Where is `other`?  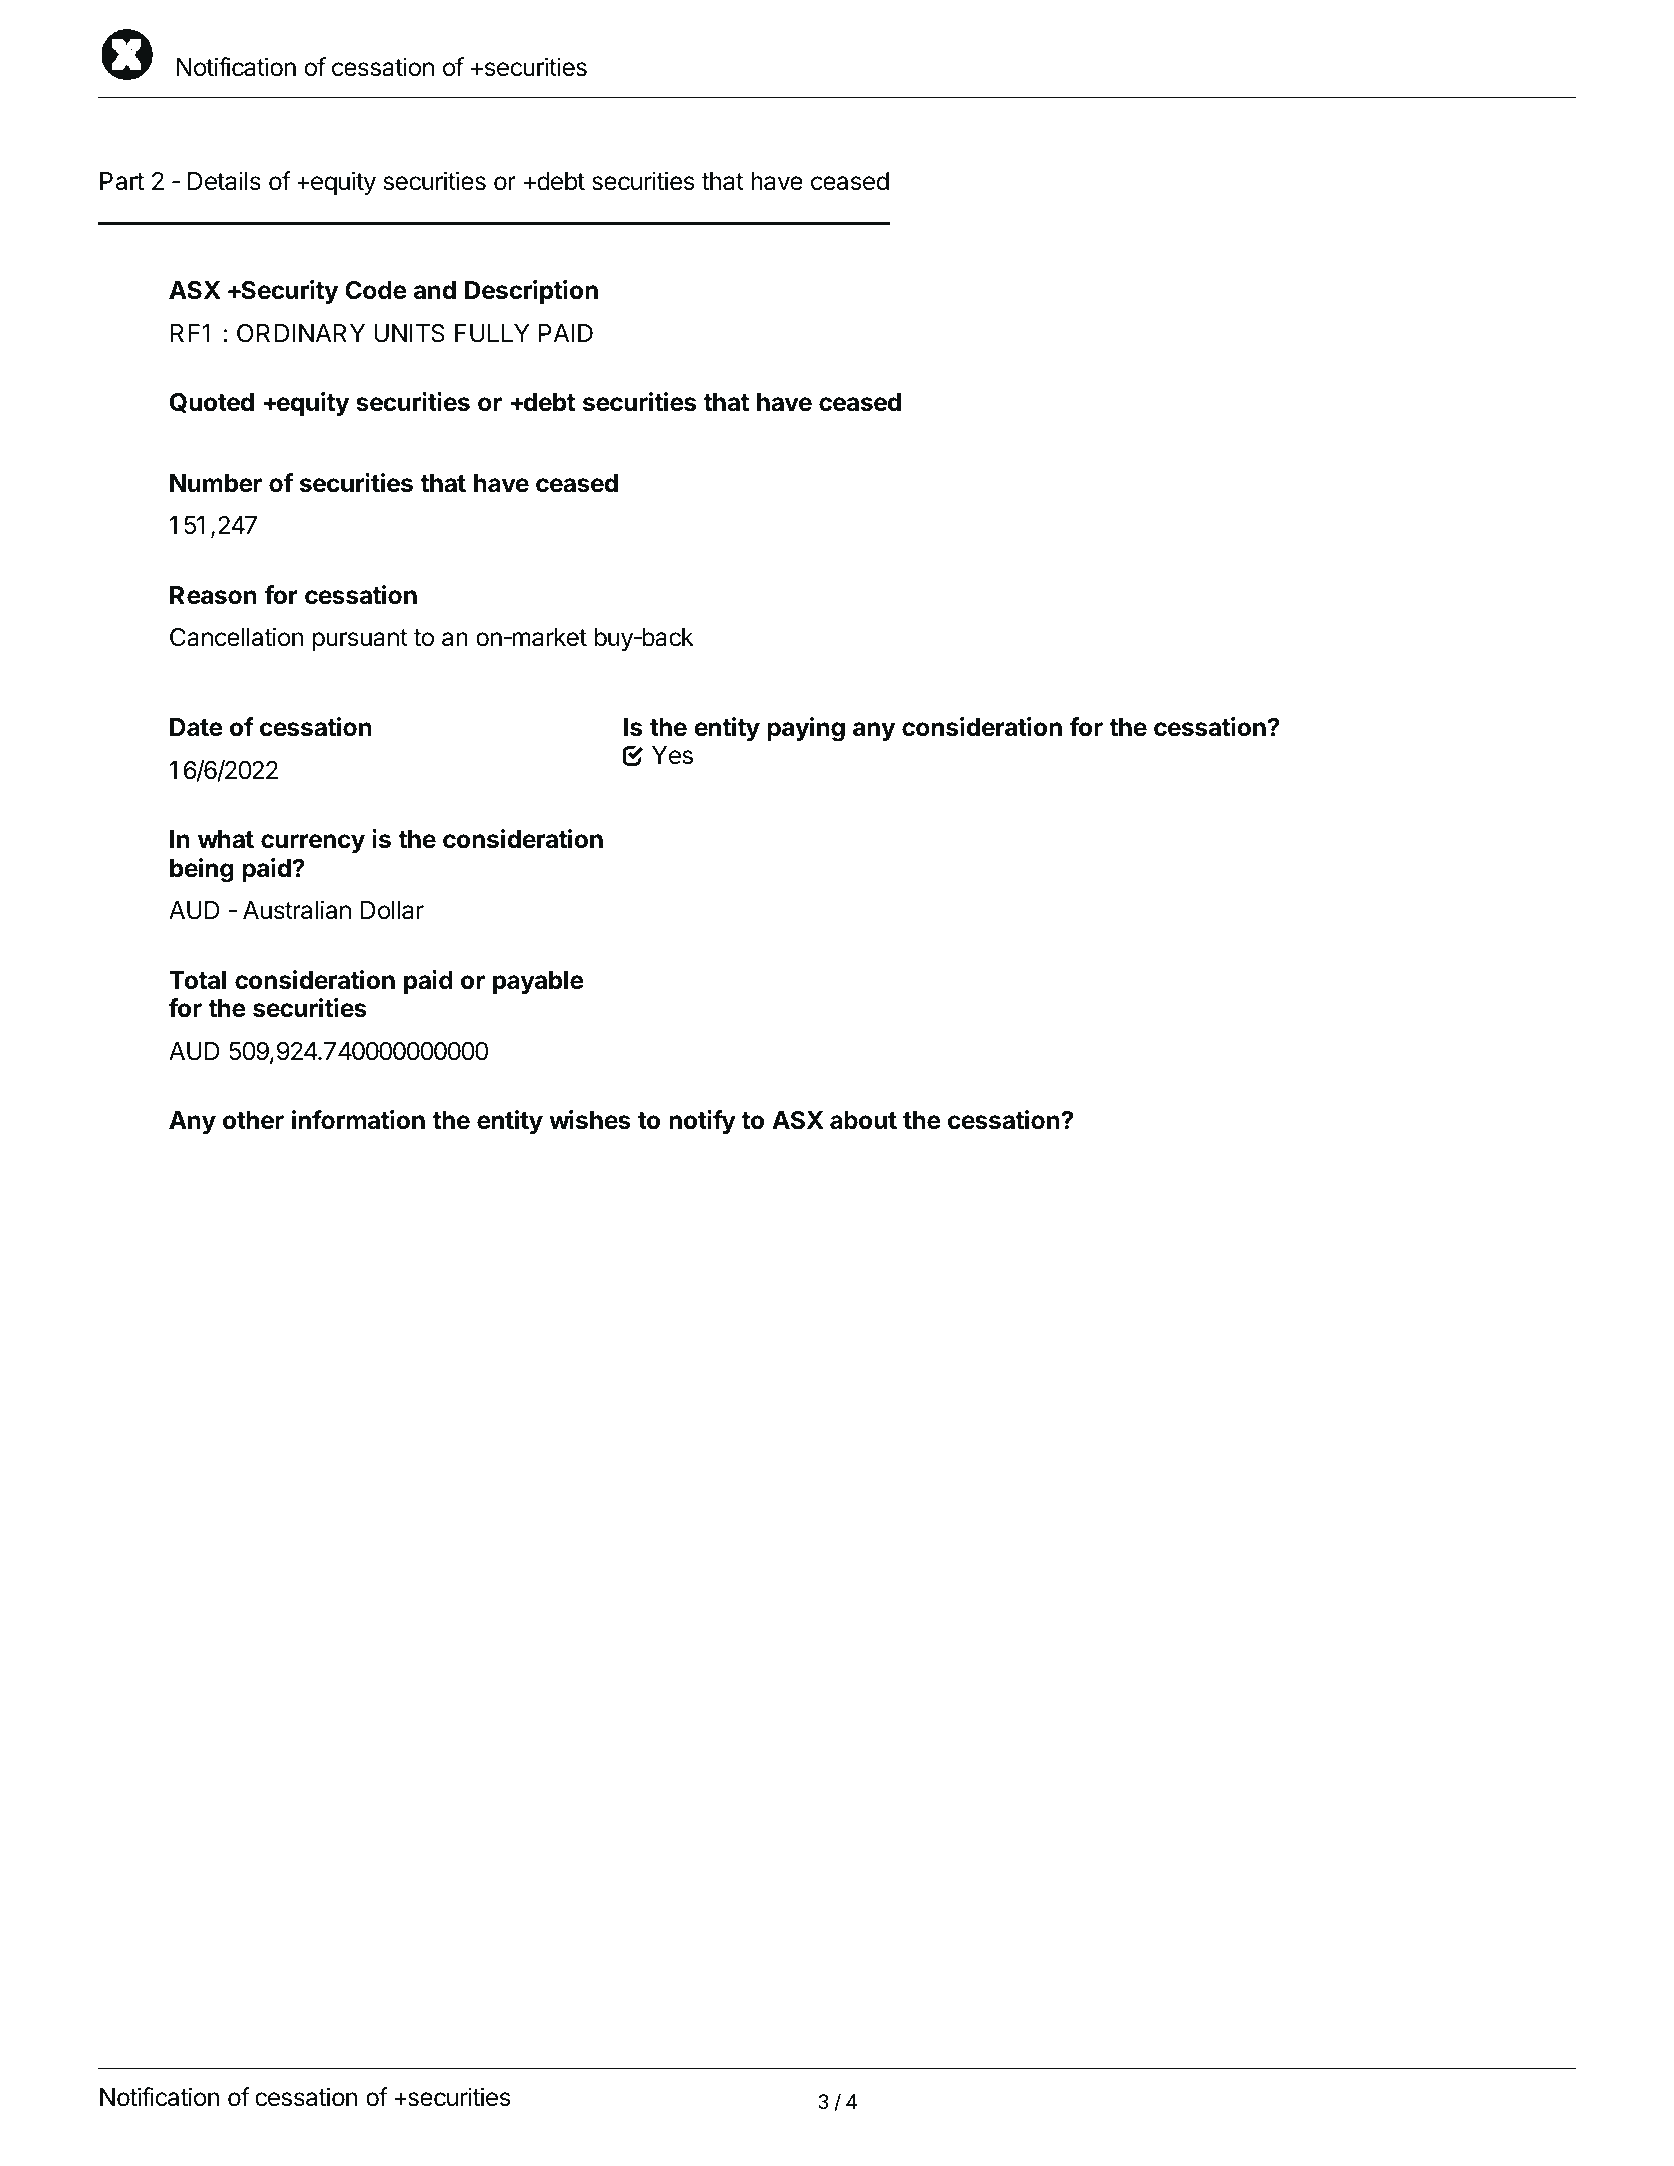 other is located at coordinates (253, 1120).
